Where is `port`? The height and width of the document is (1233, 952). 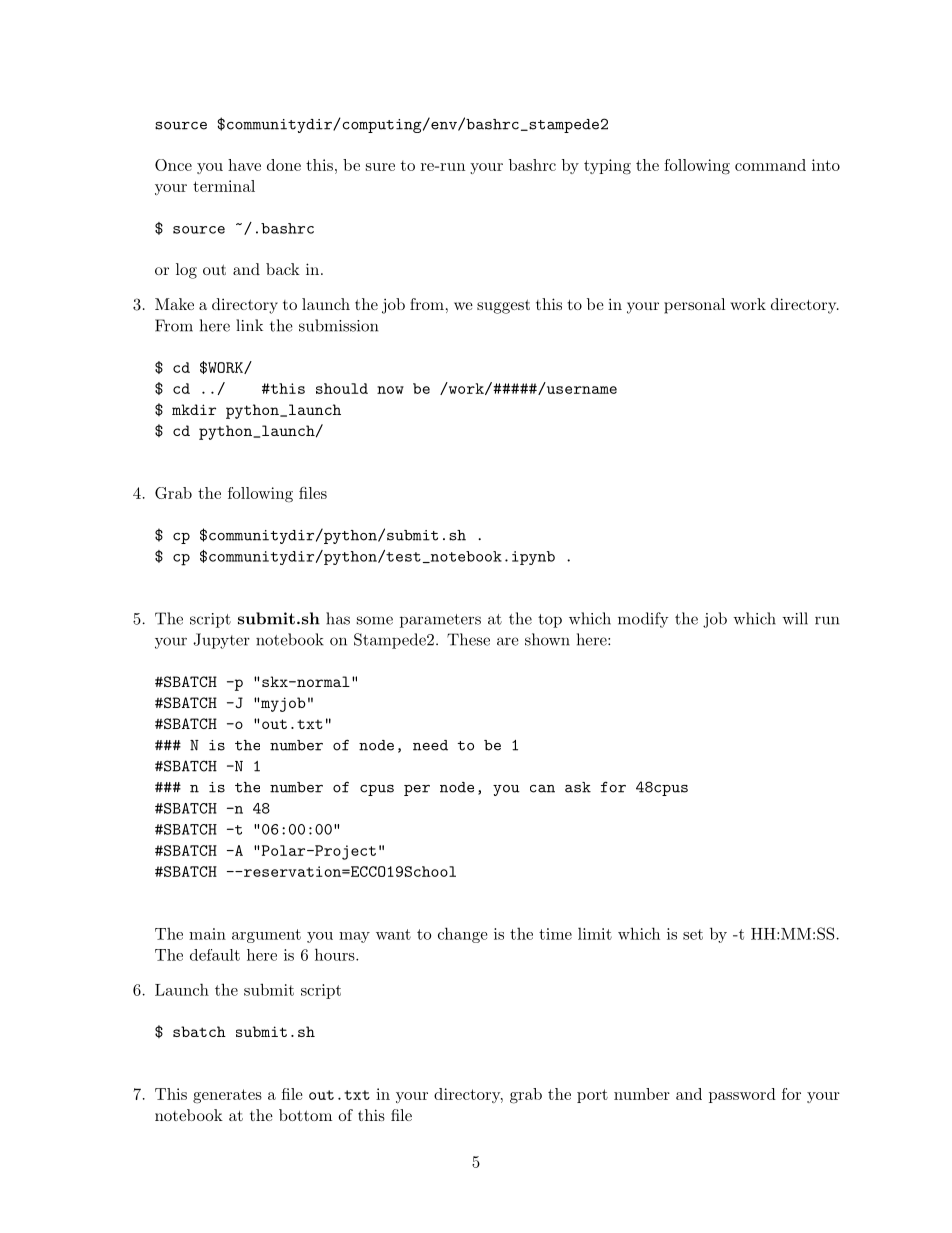 port is located at coordinates (592, 1096).
